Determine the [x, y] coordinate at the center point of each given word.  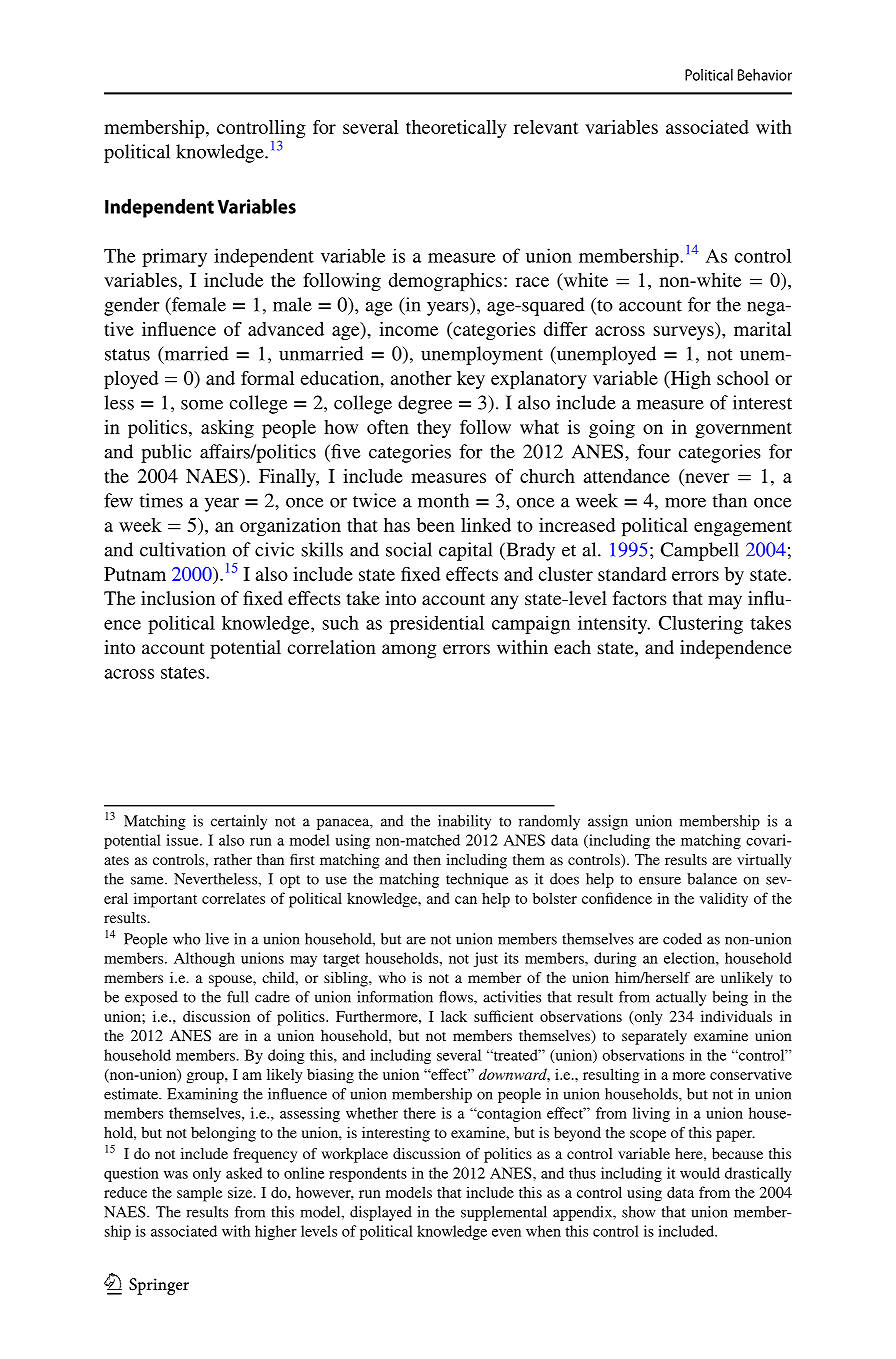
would [700, 1173]
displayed [381, 1213]
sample [200, 1194]
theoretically [456, 129]
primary [174, 257]
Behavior [765, 75]
